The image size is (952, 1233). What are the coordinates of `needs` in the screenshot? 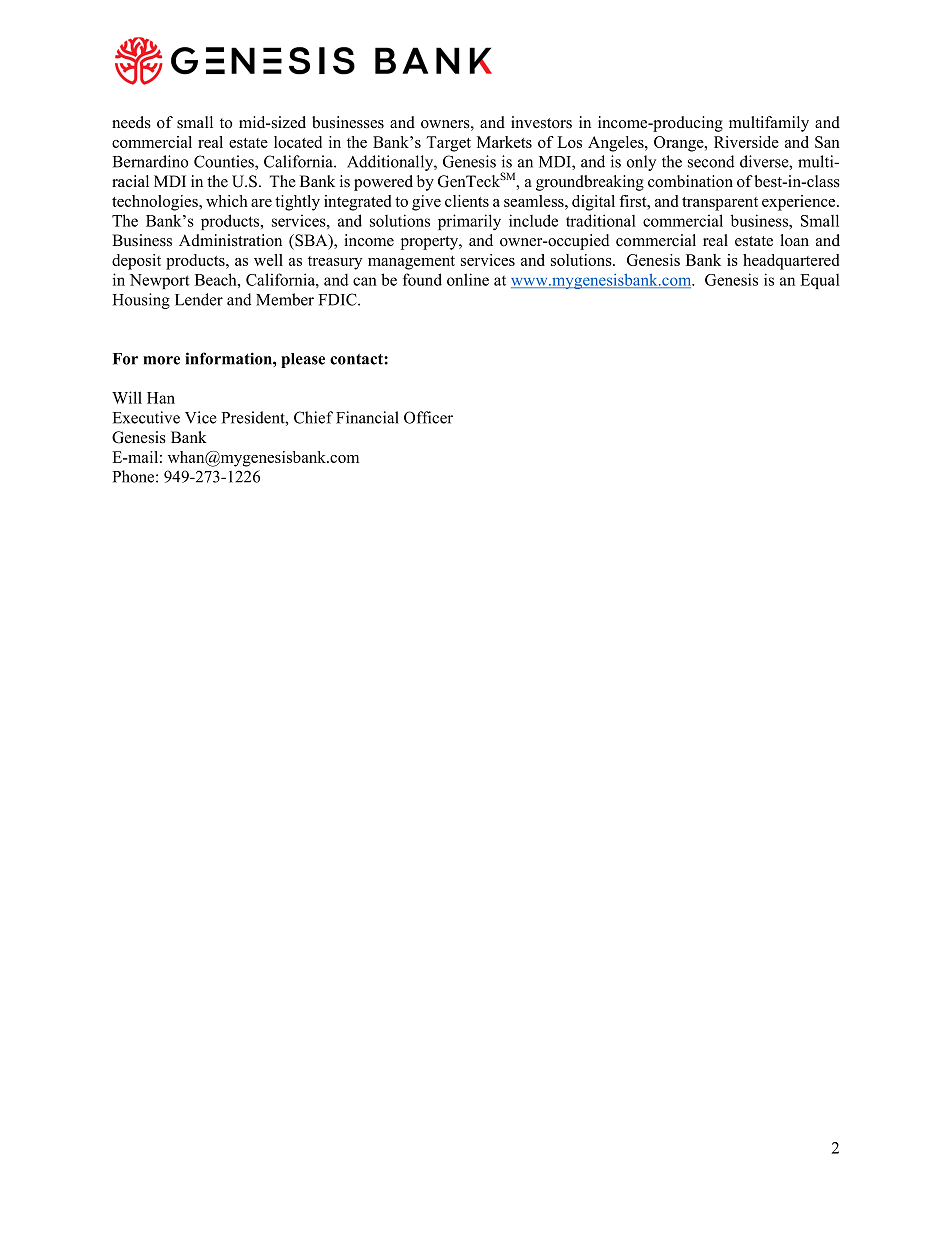 It's located at (131, 122).
